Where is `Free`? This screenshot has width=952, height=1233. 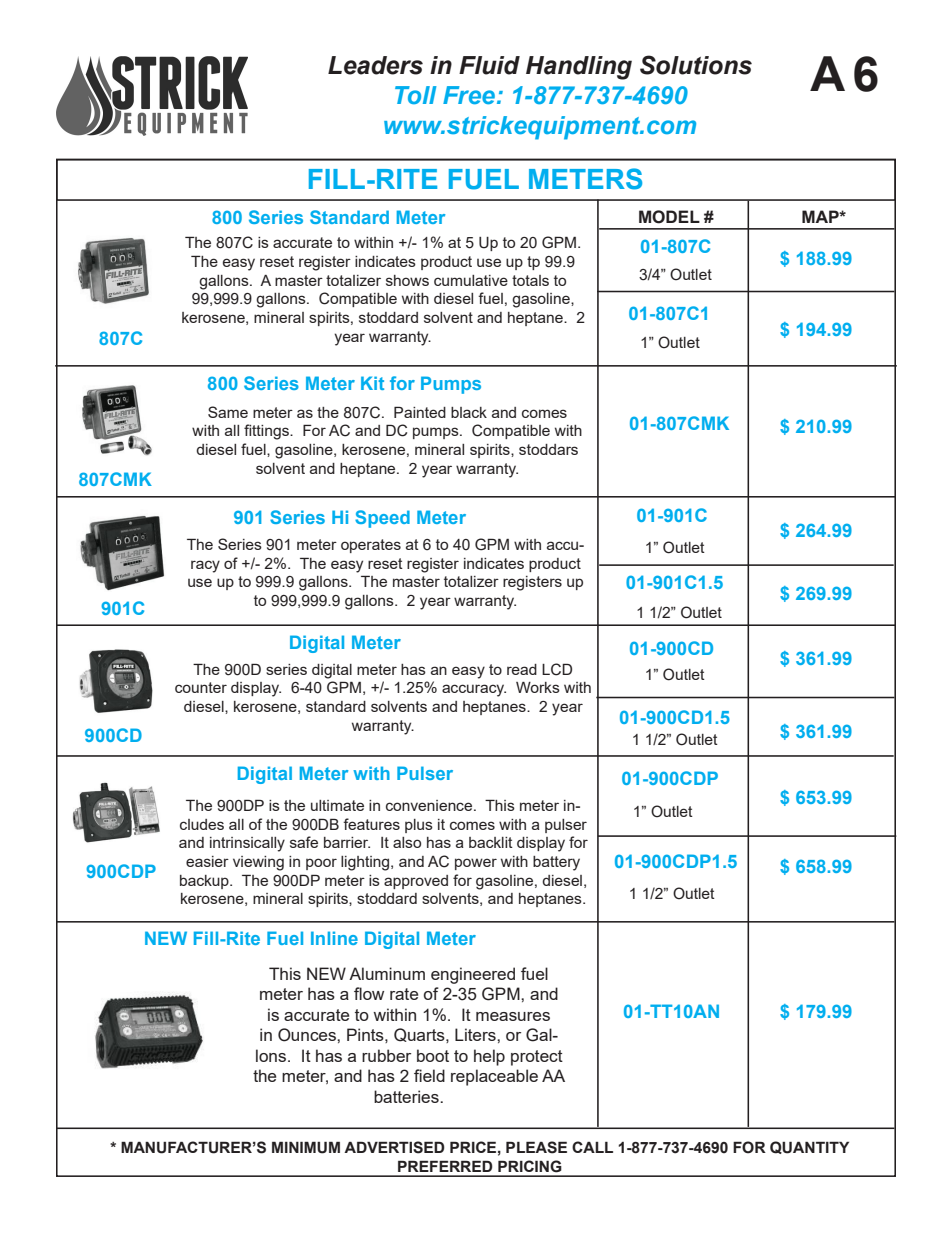 Free is located at coordinates (469, 95).
